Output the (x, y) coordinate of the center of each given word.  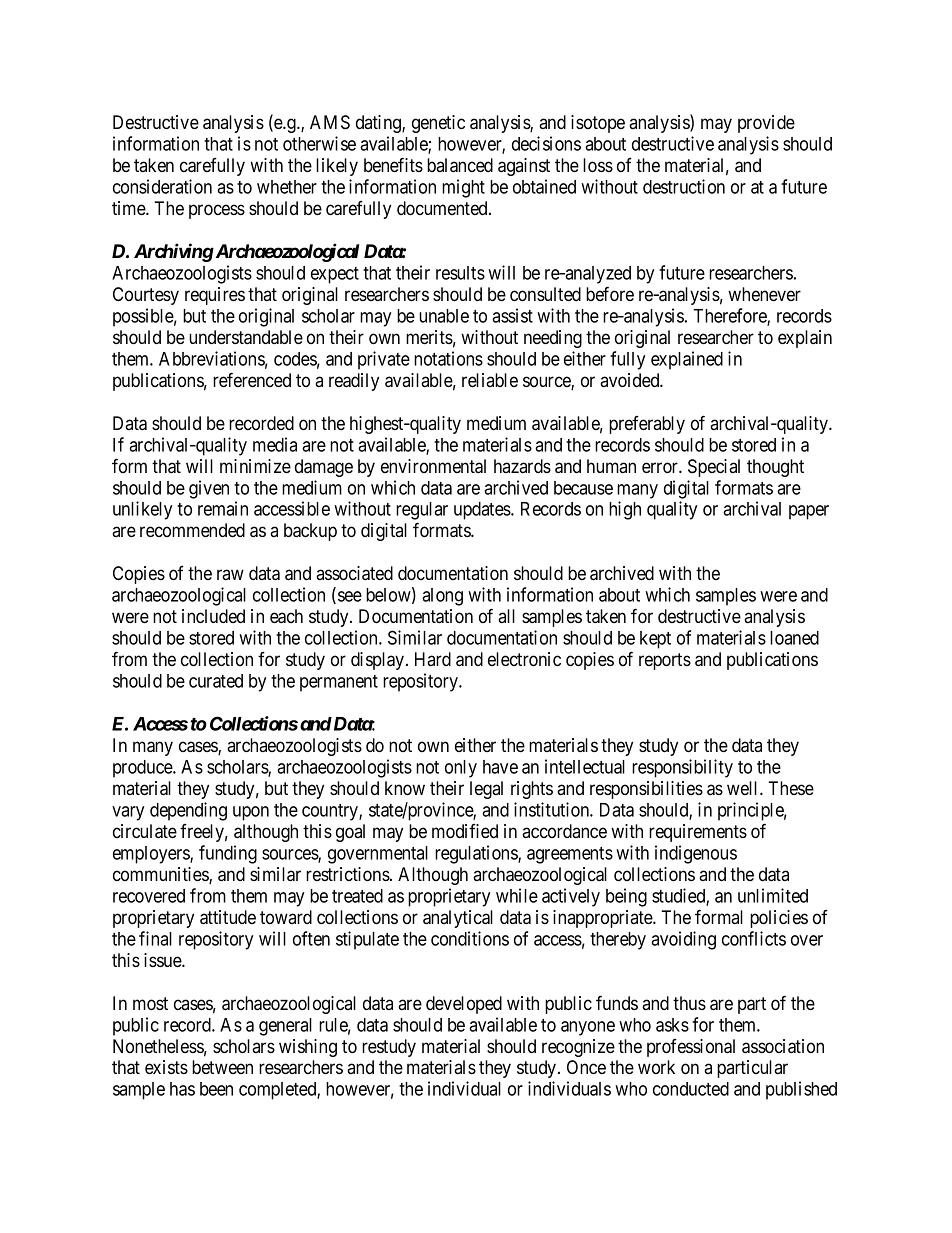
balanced (460, 165)
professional (691, 1048)
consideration (162, 186)
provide (766, 124)
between (222, 1067)
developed (464, 1005)
